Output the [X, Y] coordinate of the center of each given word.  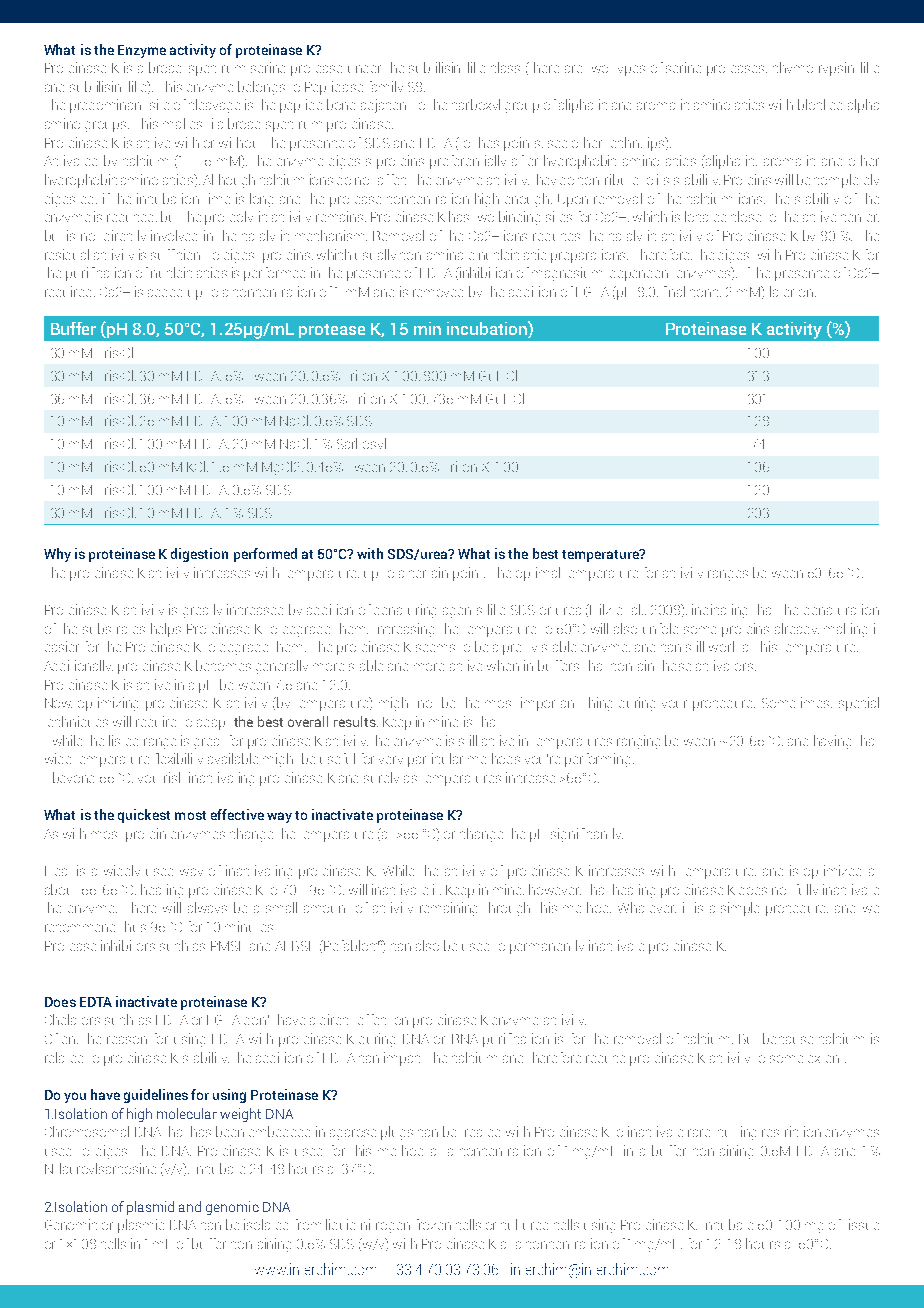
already [797, 628]
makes [182, 123]
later [782, 291]
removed [438, 293]
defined [132, 329]
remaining [448, 909]
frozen [434, 1224]
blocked [820, 104]
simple [740, 909]
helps [166, 630]
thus [135, 926]
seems [435, 648]
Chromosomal [87, 1131]
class [505, 67]
